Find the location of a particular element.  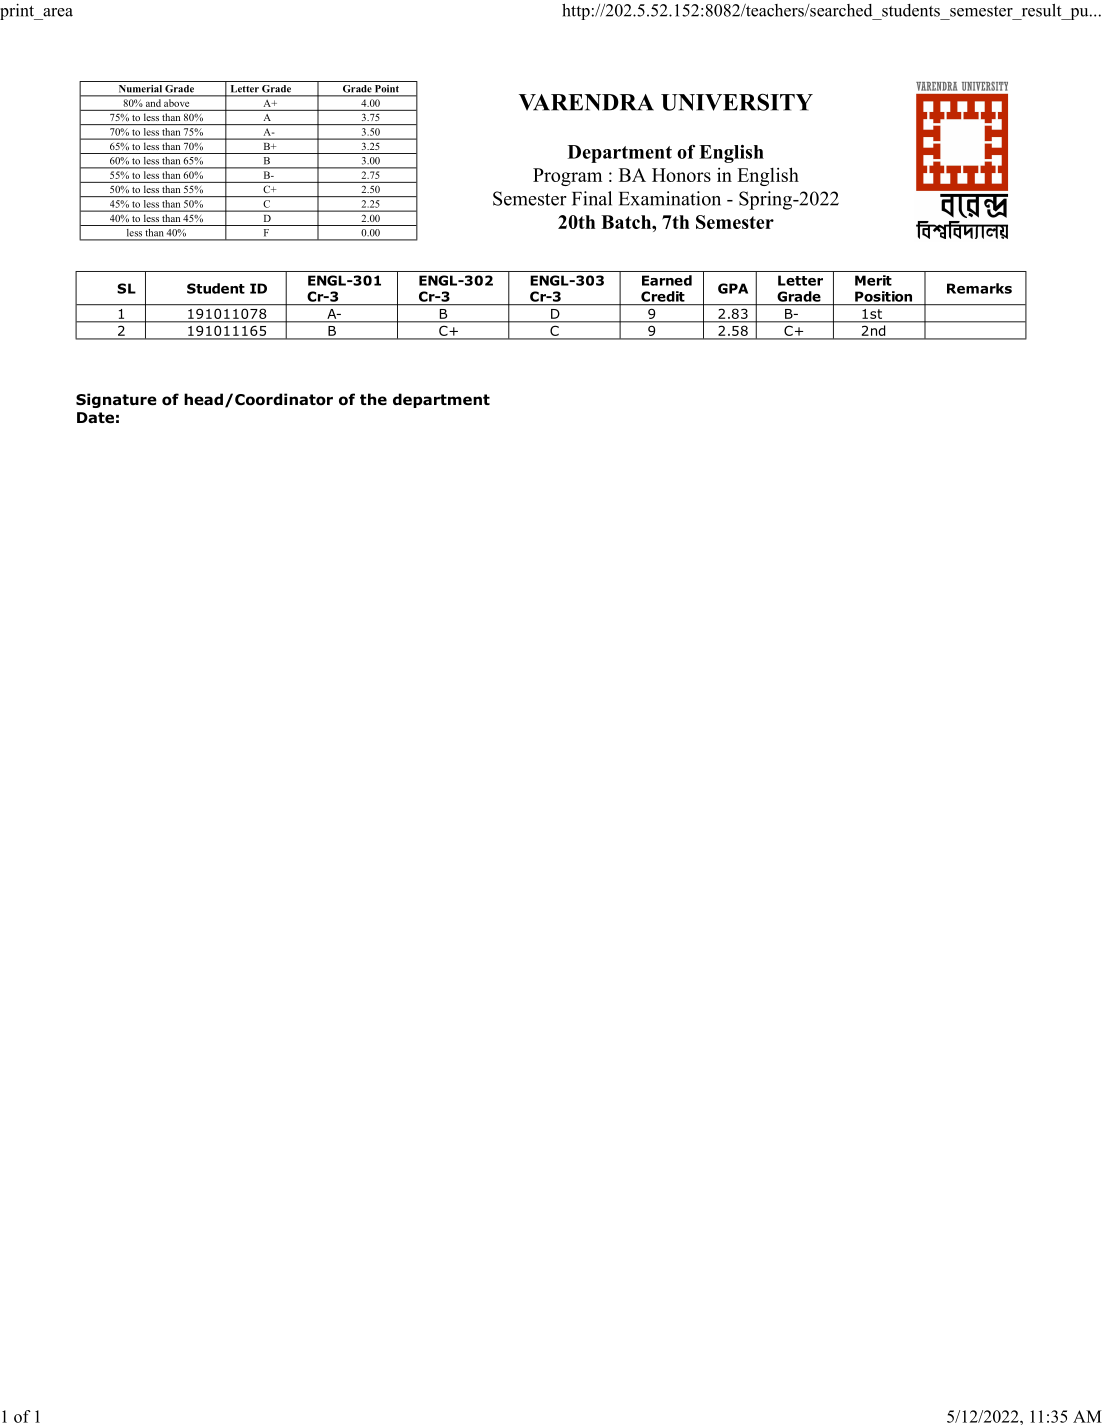

Honors is located at coordinates (681, 175).
